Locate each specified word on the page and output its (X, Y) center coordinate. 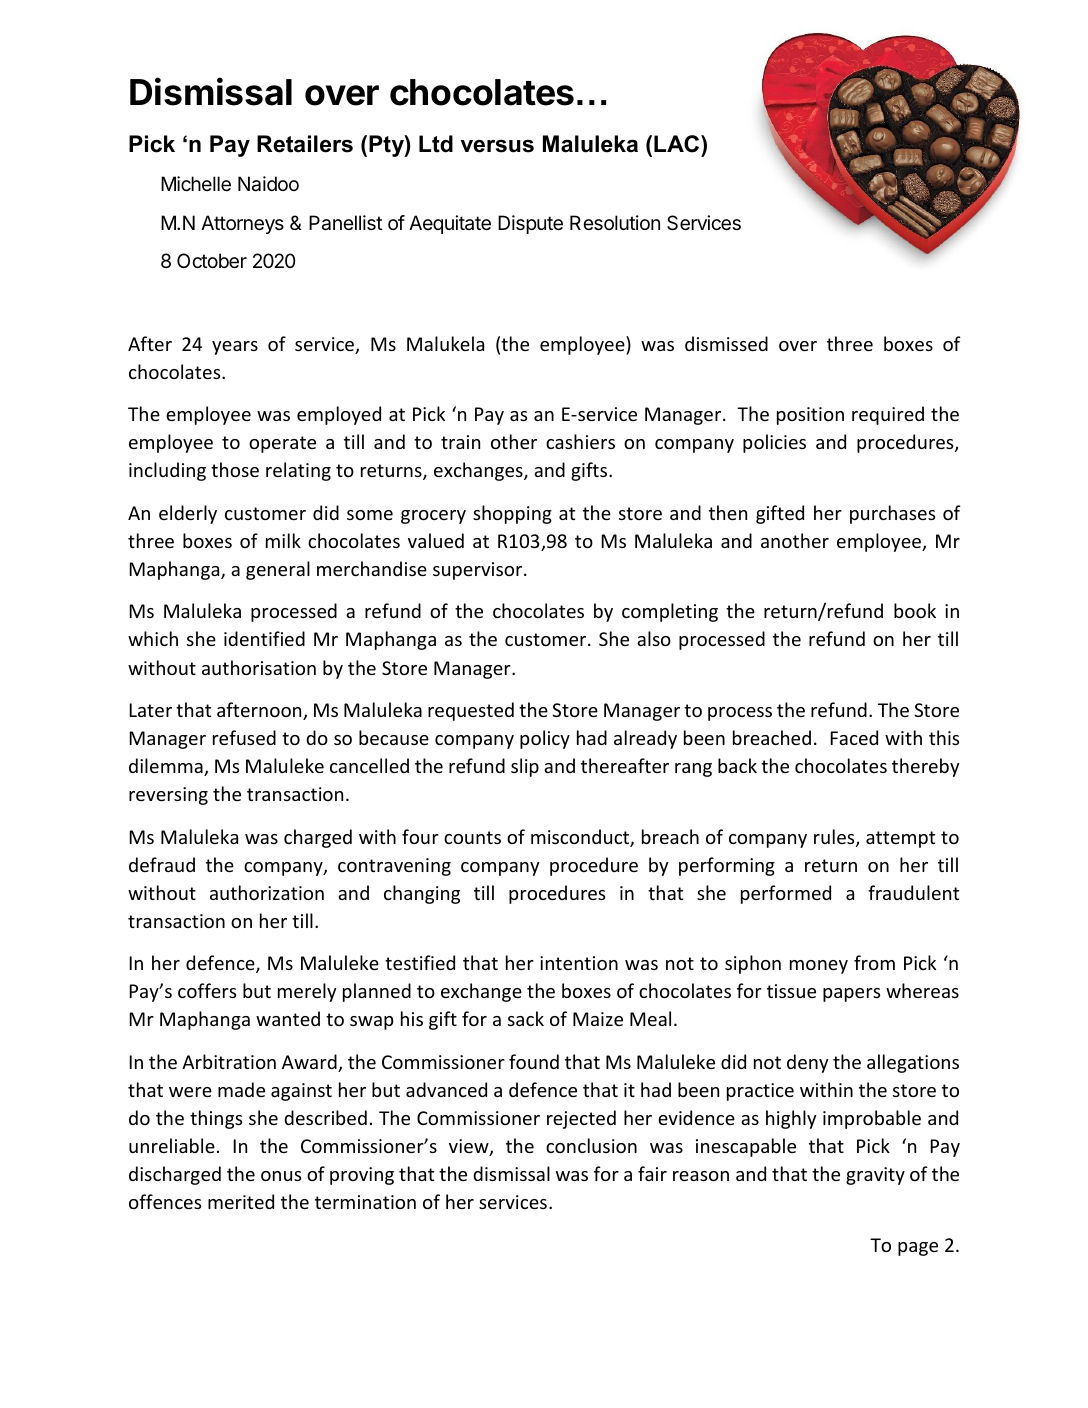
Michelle (196, 184)
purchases (892, 514)
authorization (267, 892)
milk (283, 540)
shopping (512, 514)
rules (835, 838)
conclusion (591, 1145)
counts (472, 837)
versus (497, 146)
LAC (678, 144)
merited (241, 1201)
